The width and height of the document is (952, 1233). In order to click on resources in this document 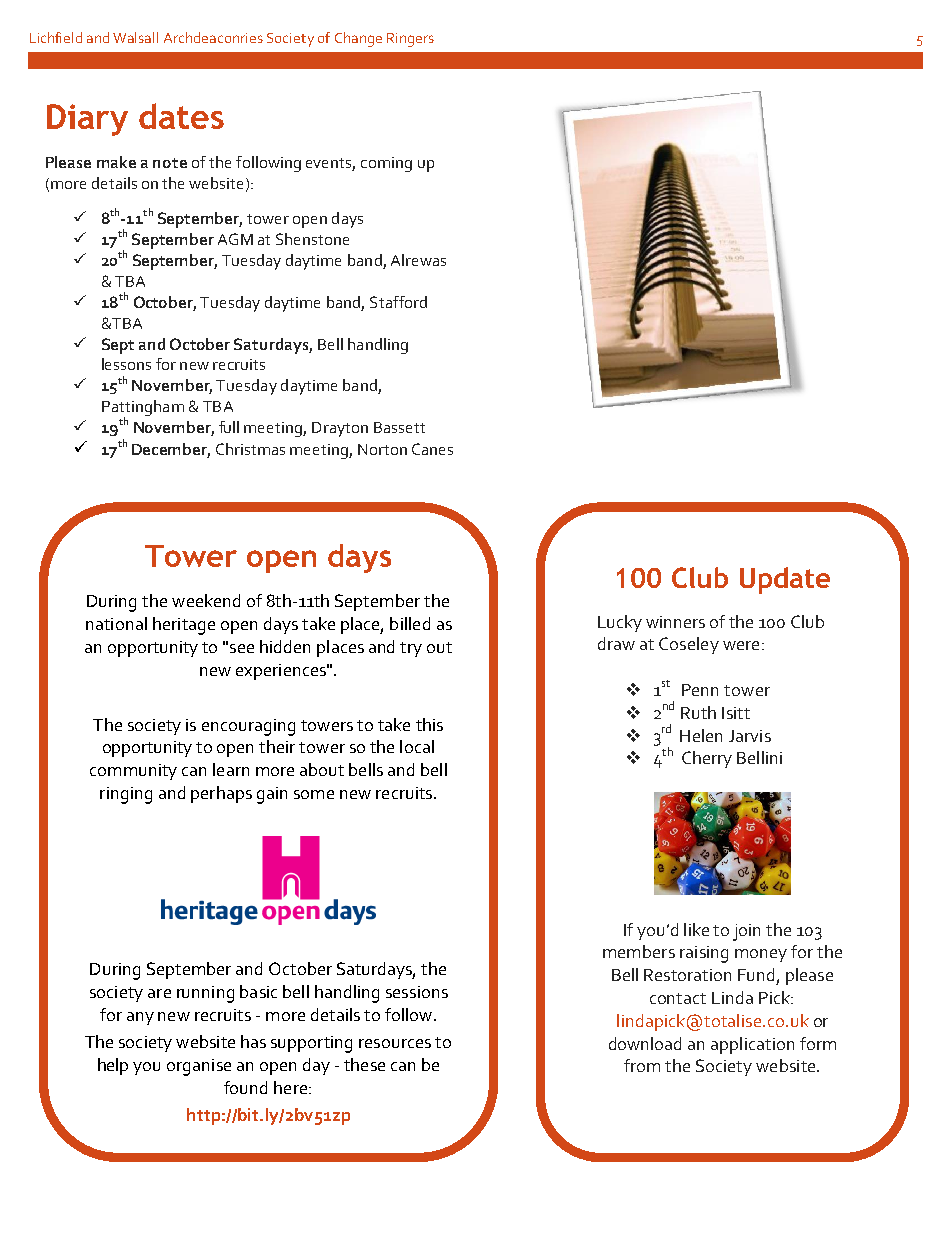, I will do `click(395, 1043)`.
